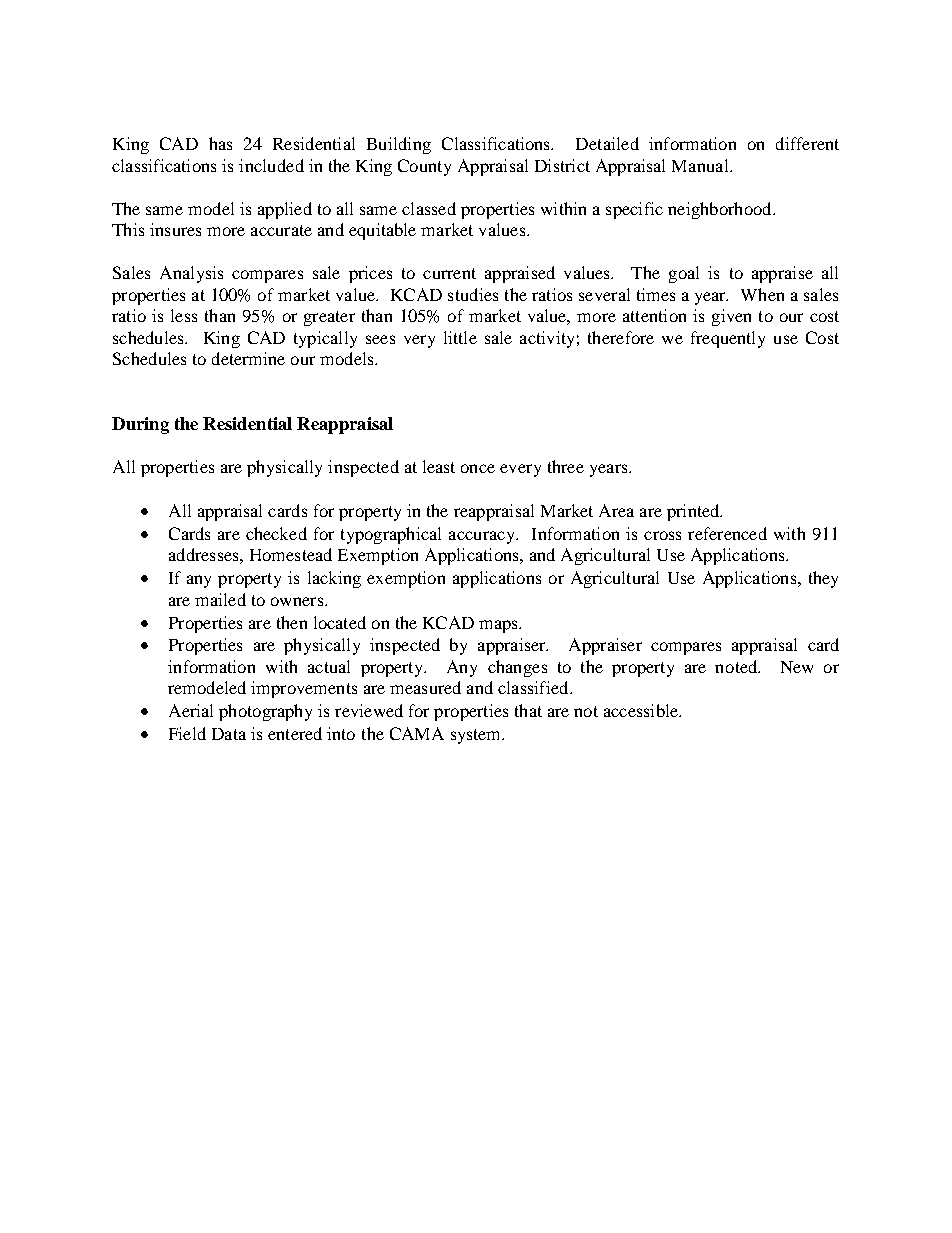 This screenshot has width=952, height=1233. I want to click on Aerial, so click(191, 710).
